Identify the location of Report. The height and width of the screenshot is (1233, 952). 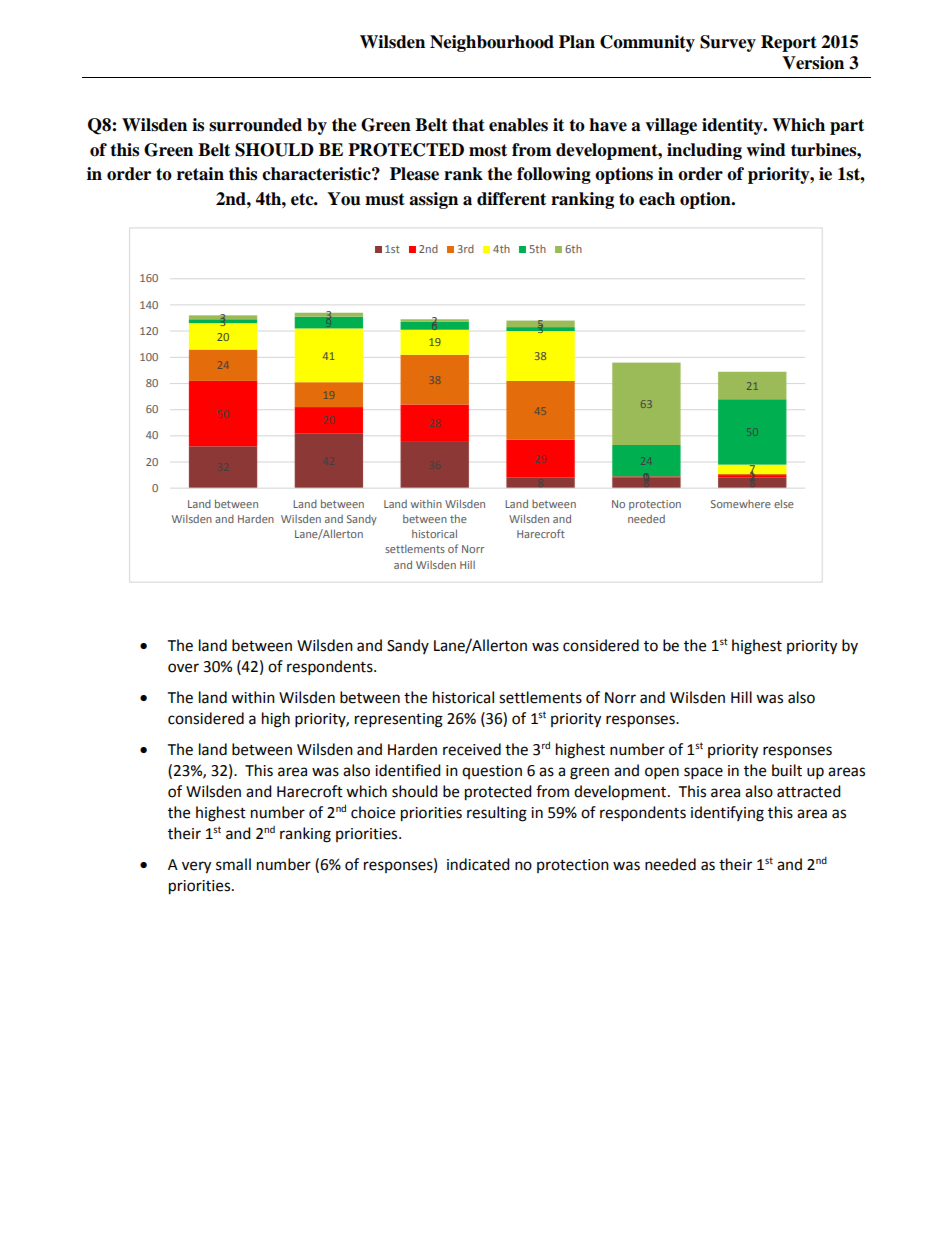
(789, 43).
